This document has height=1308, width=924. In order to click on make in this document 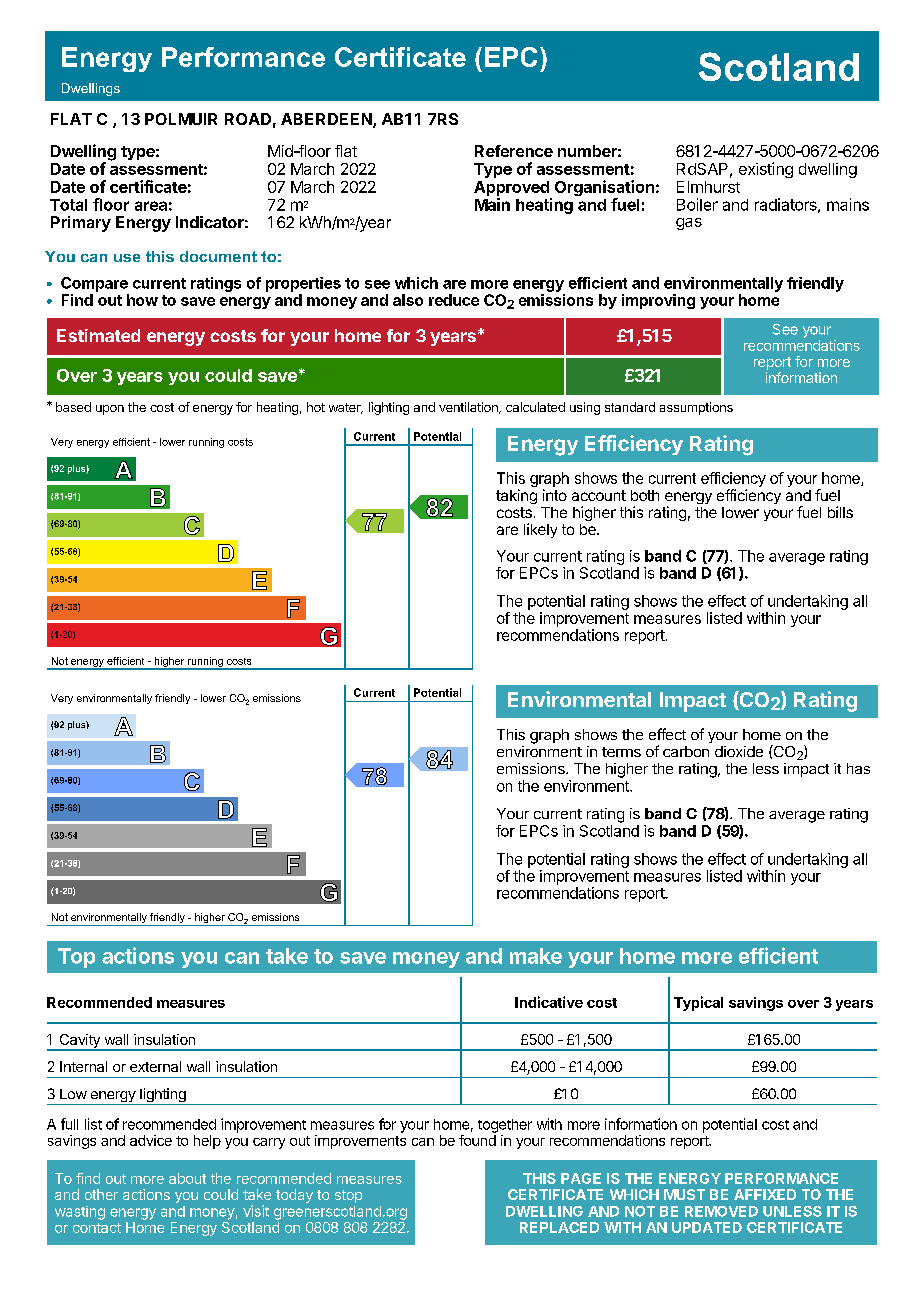, I will do `click(536, 956)`.
